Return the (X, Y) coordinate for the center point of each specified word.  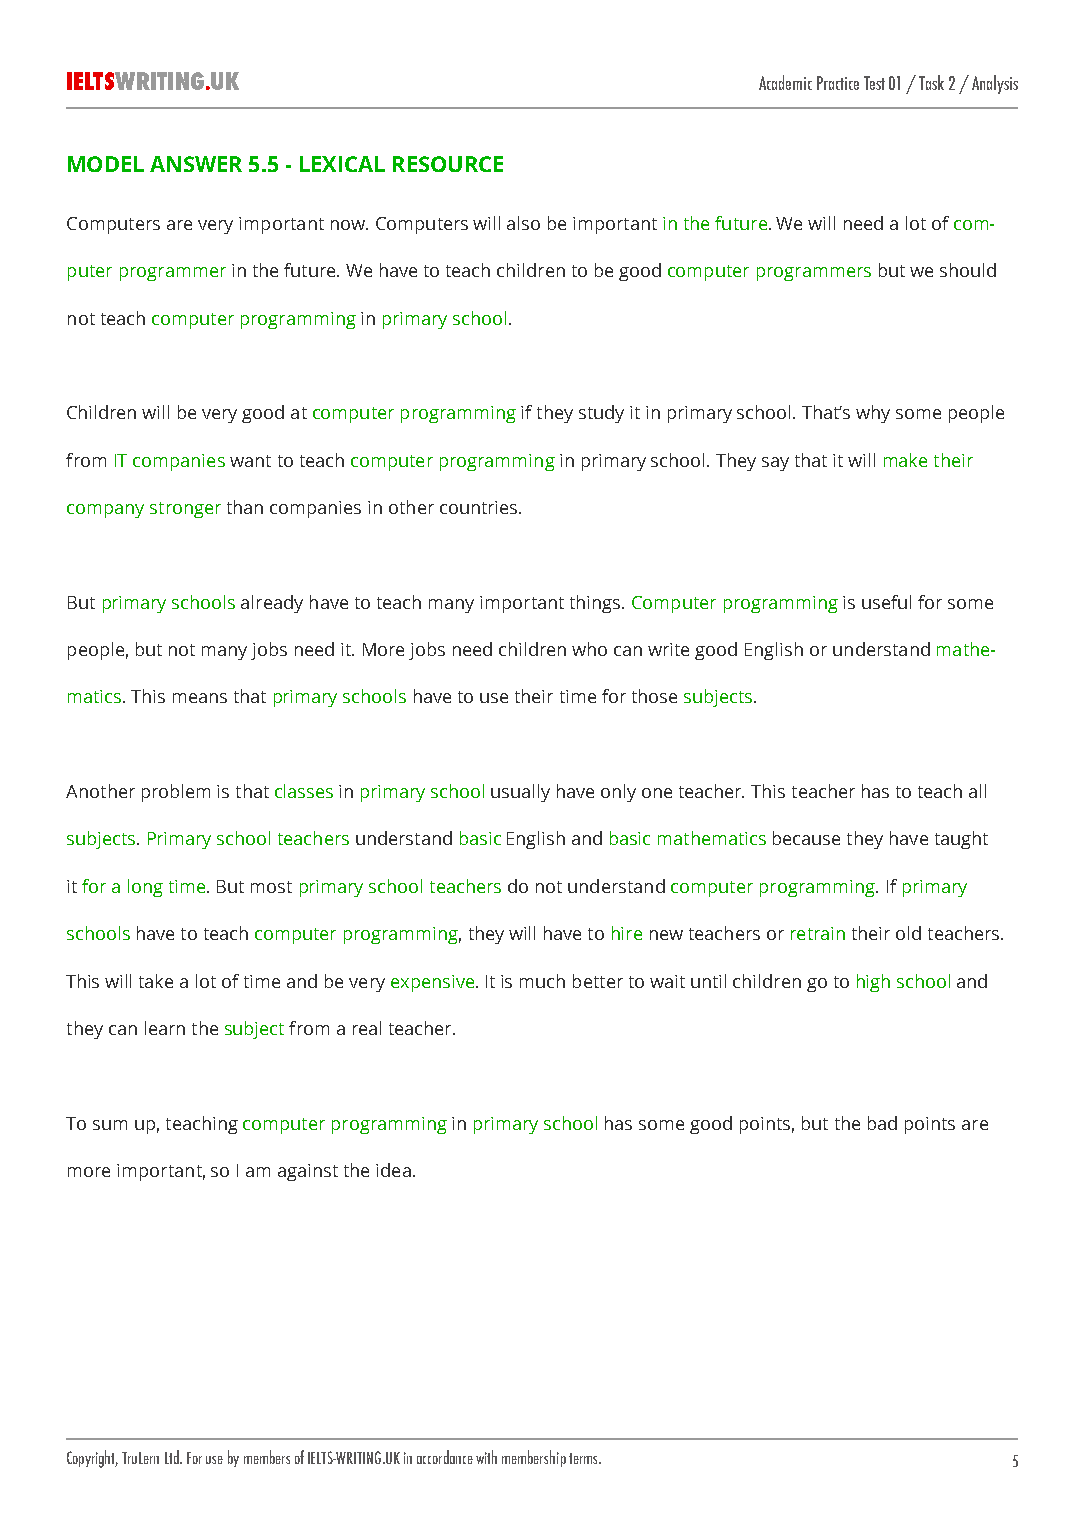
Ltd (173, 1457)
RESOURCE (448, 164)
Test (874, 83)
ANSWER (196, 164)
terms (585, 1458)
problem (176, 793)
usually (520, 793)
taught (961, 840)
